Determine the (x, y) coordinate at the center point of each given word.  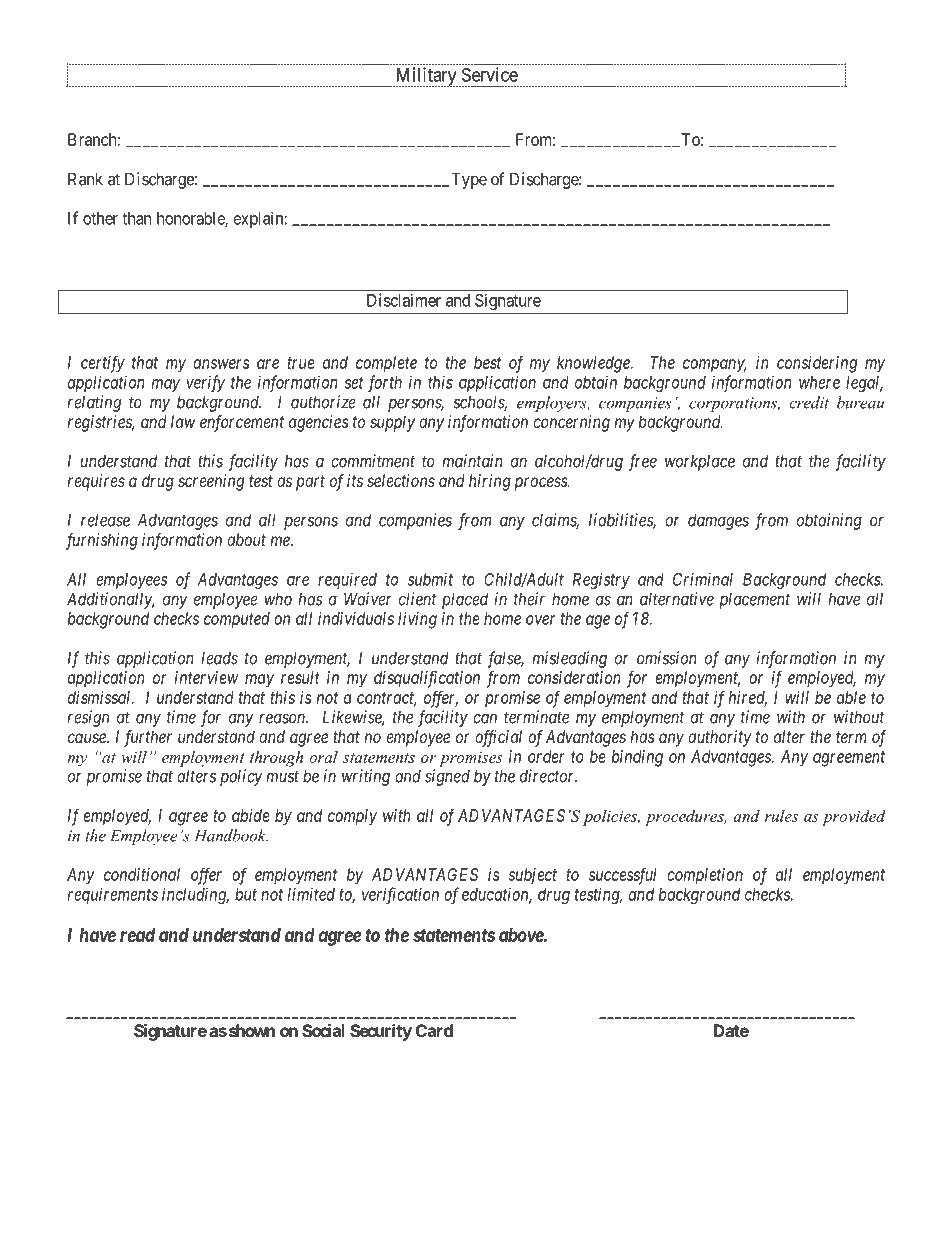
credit (809, 402)
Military (426, 77)
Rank (85, 179)
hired (748, 698)
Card (434, 1030)
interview (207, 677)
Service (490, 74)
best (487, 362)
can (485, 718)
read (137, 935)
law (183, 421)
